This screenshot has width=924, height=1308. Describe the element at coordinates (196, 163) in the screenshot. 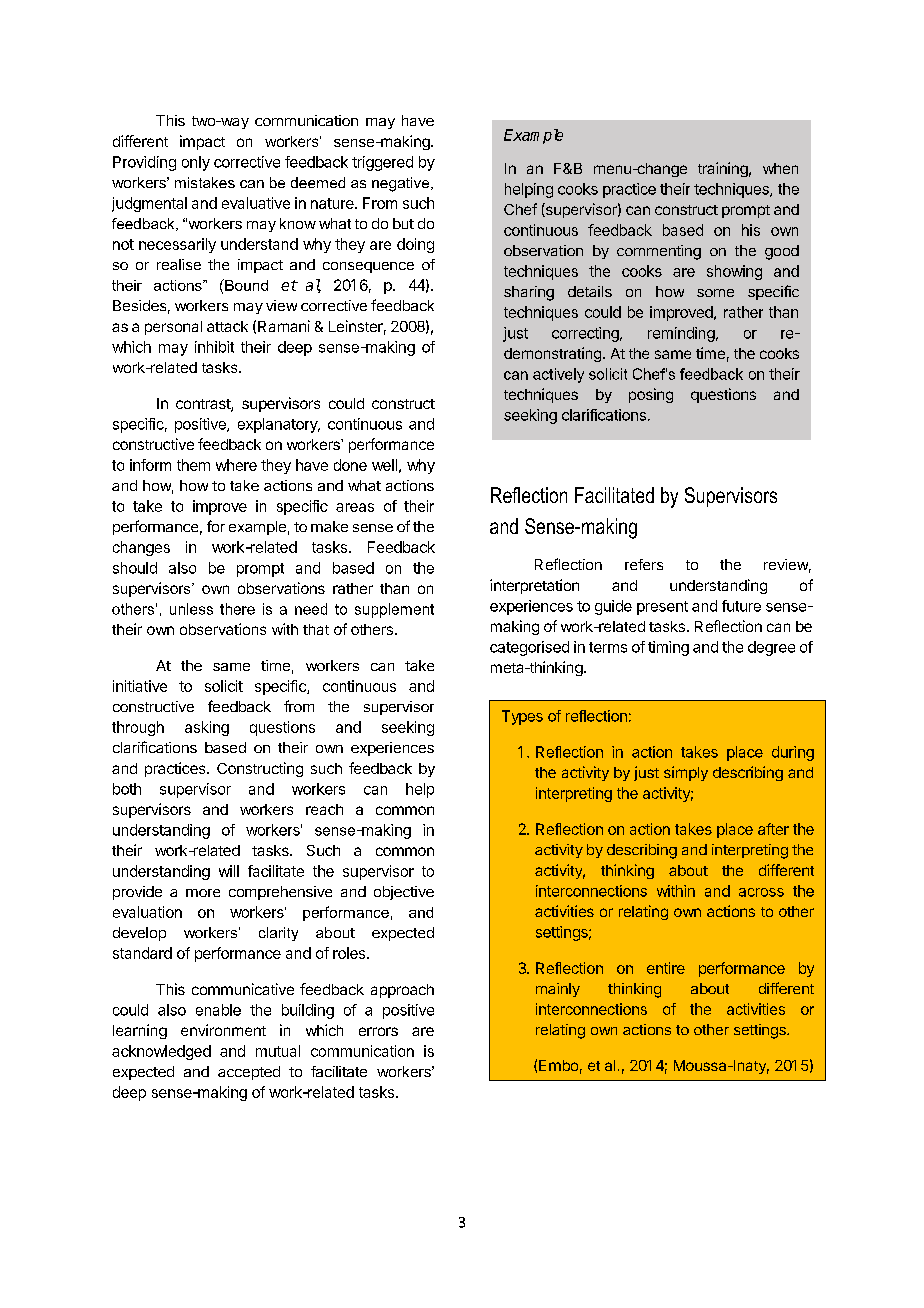

I see `only` at that location.
